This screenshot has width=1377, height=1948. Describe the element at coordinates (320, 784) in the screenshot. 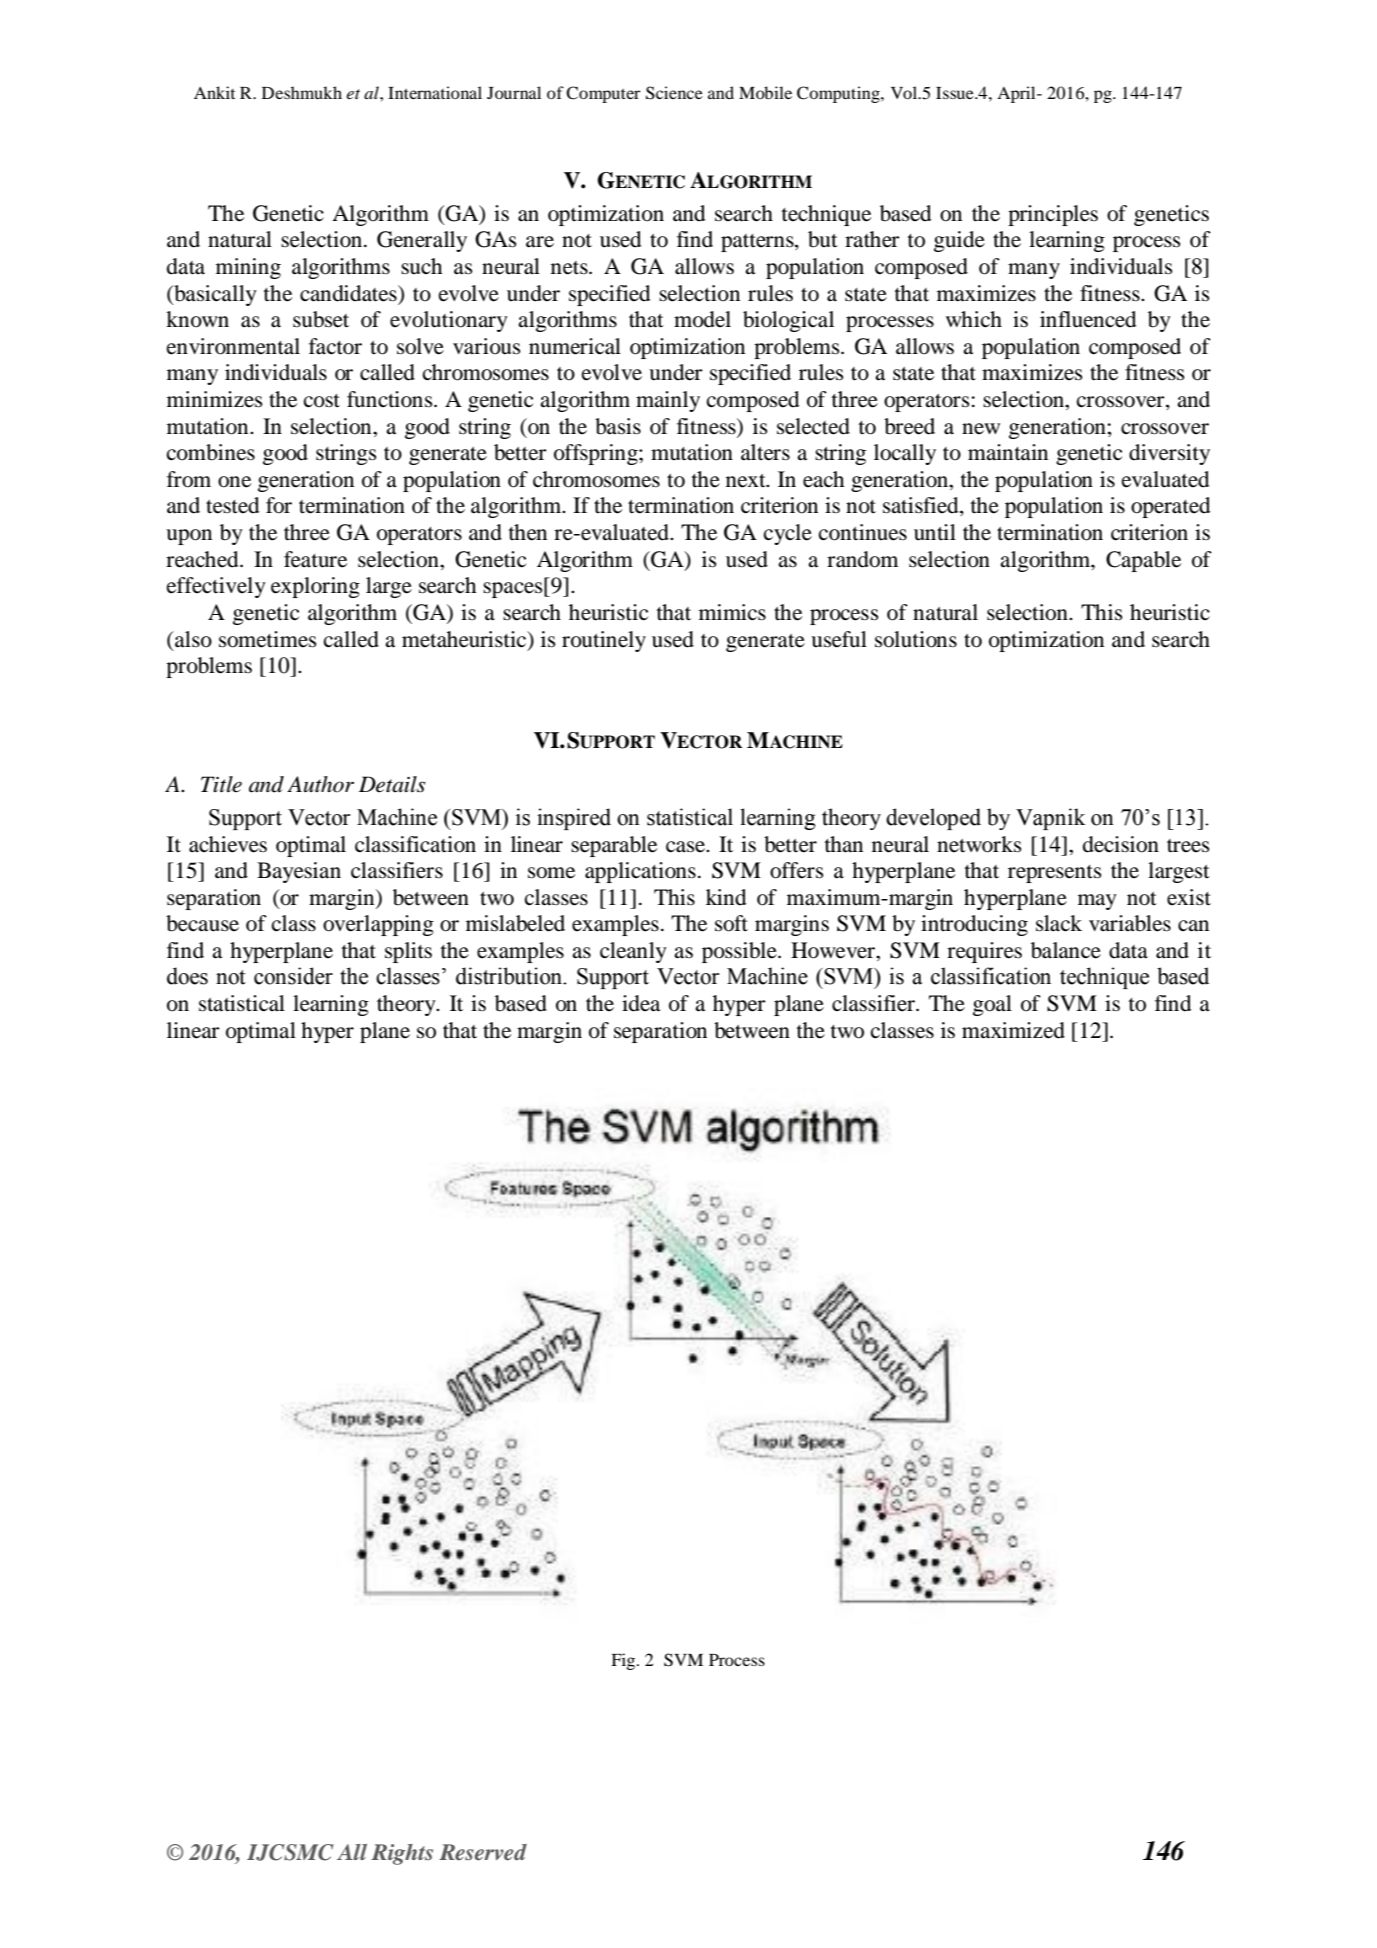

I see `Author` at that location.
